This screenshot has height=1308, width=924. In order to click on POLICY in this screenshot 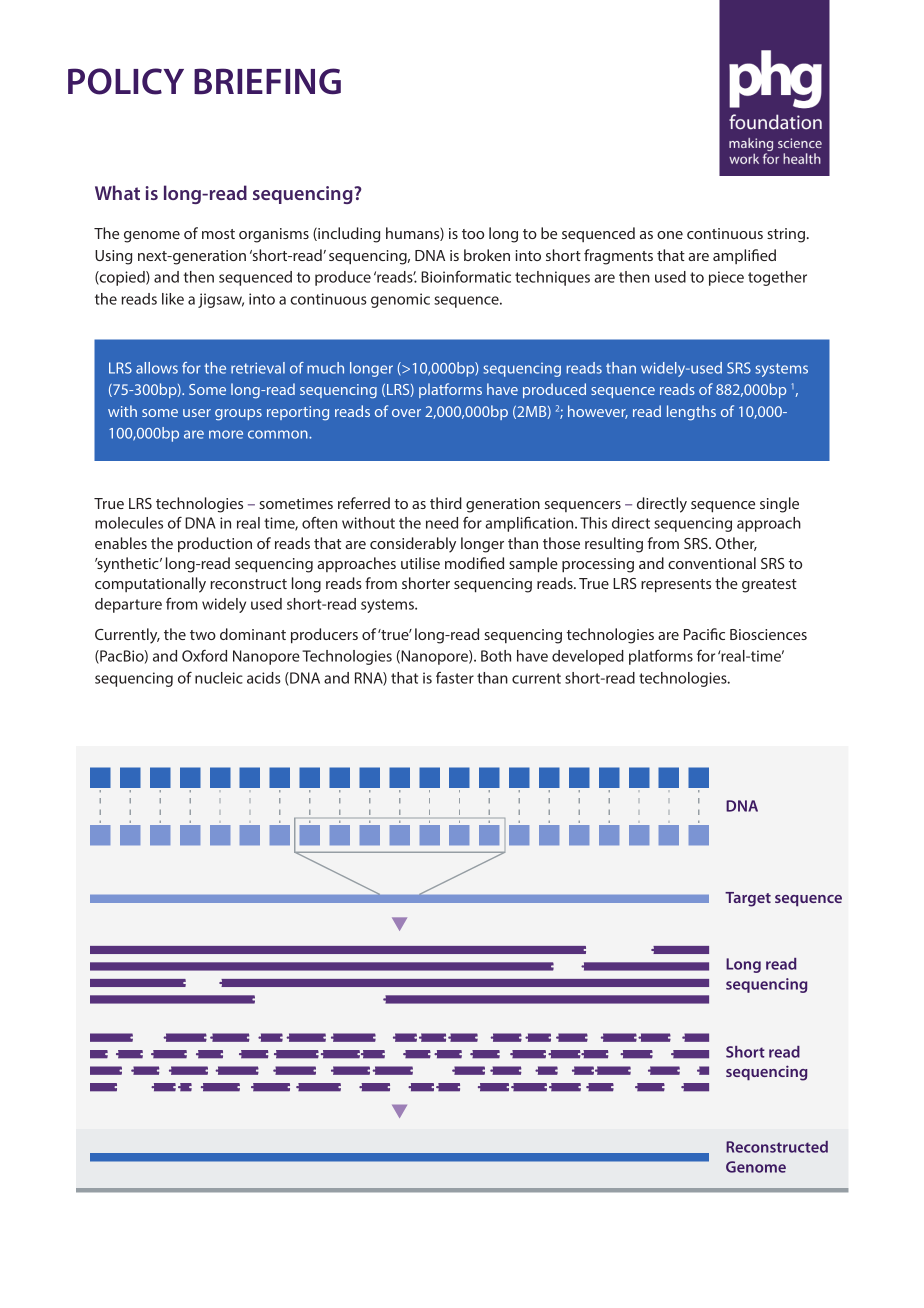, I will do `click(126, 81)`.
